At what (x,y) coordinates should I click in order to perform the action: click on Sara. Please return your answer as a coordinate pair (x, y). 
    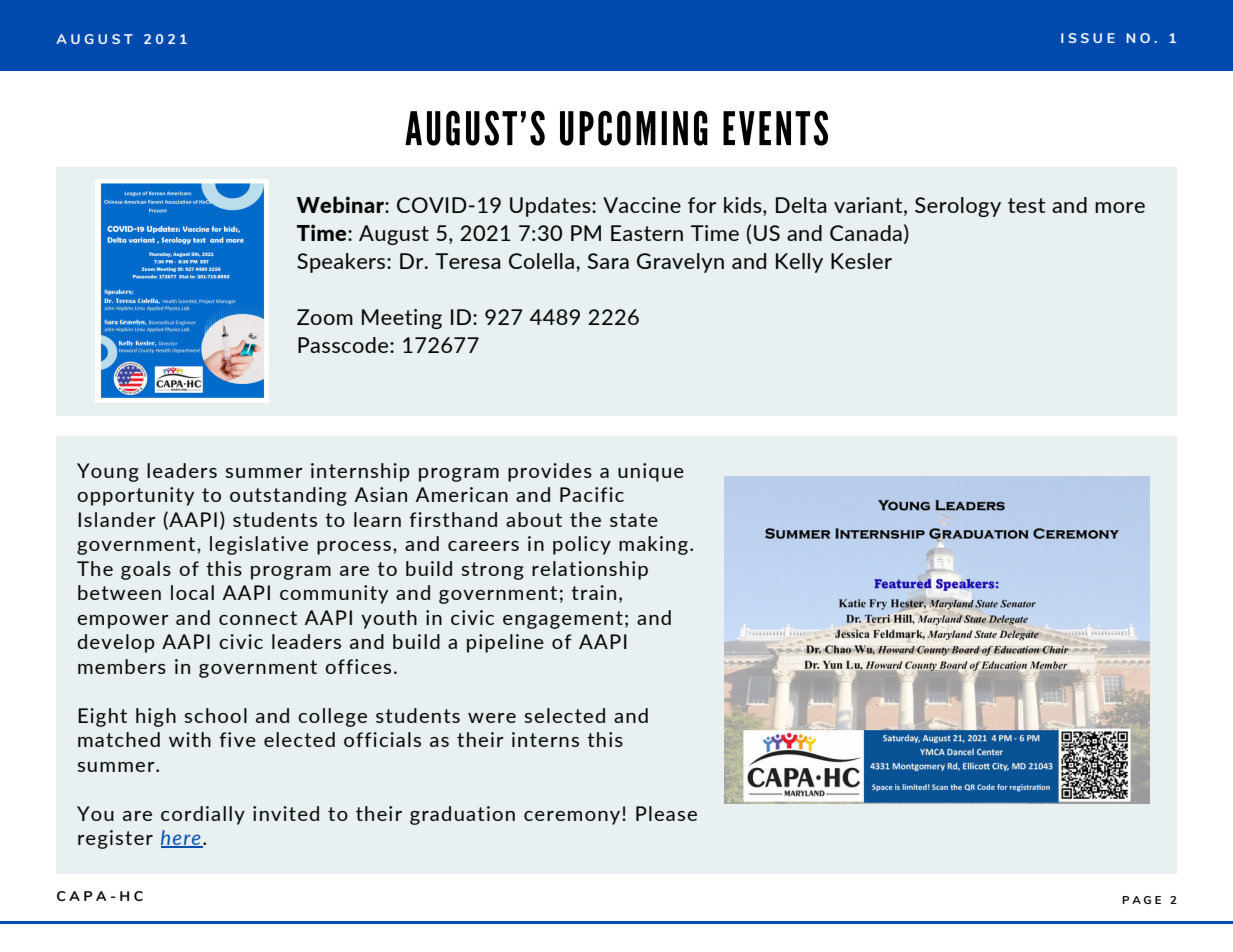
    Looking at the image, I should click on (608, 261).
